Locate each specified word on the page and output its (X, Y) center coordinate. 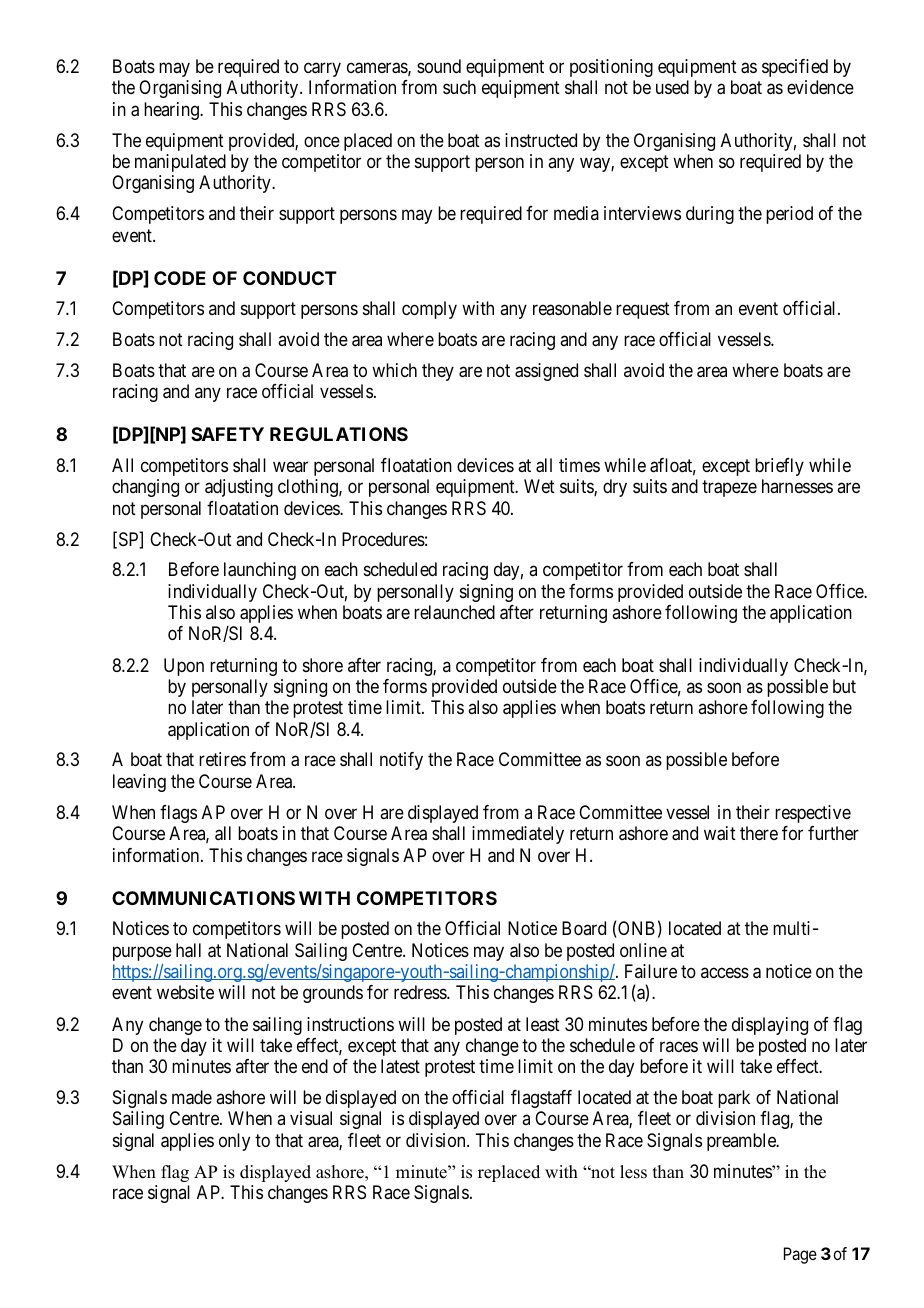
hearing (172, 111)
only (234, 1142)
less (633, 1172)
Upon (184, 667)
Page (800, 1255)
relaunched (454, 612)
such (459, 87)
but (844, 686)
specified (795, 68)
